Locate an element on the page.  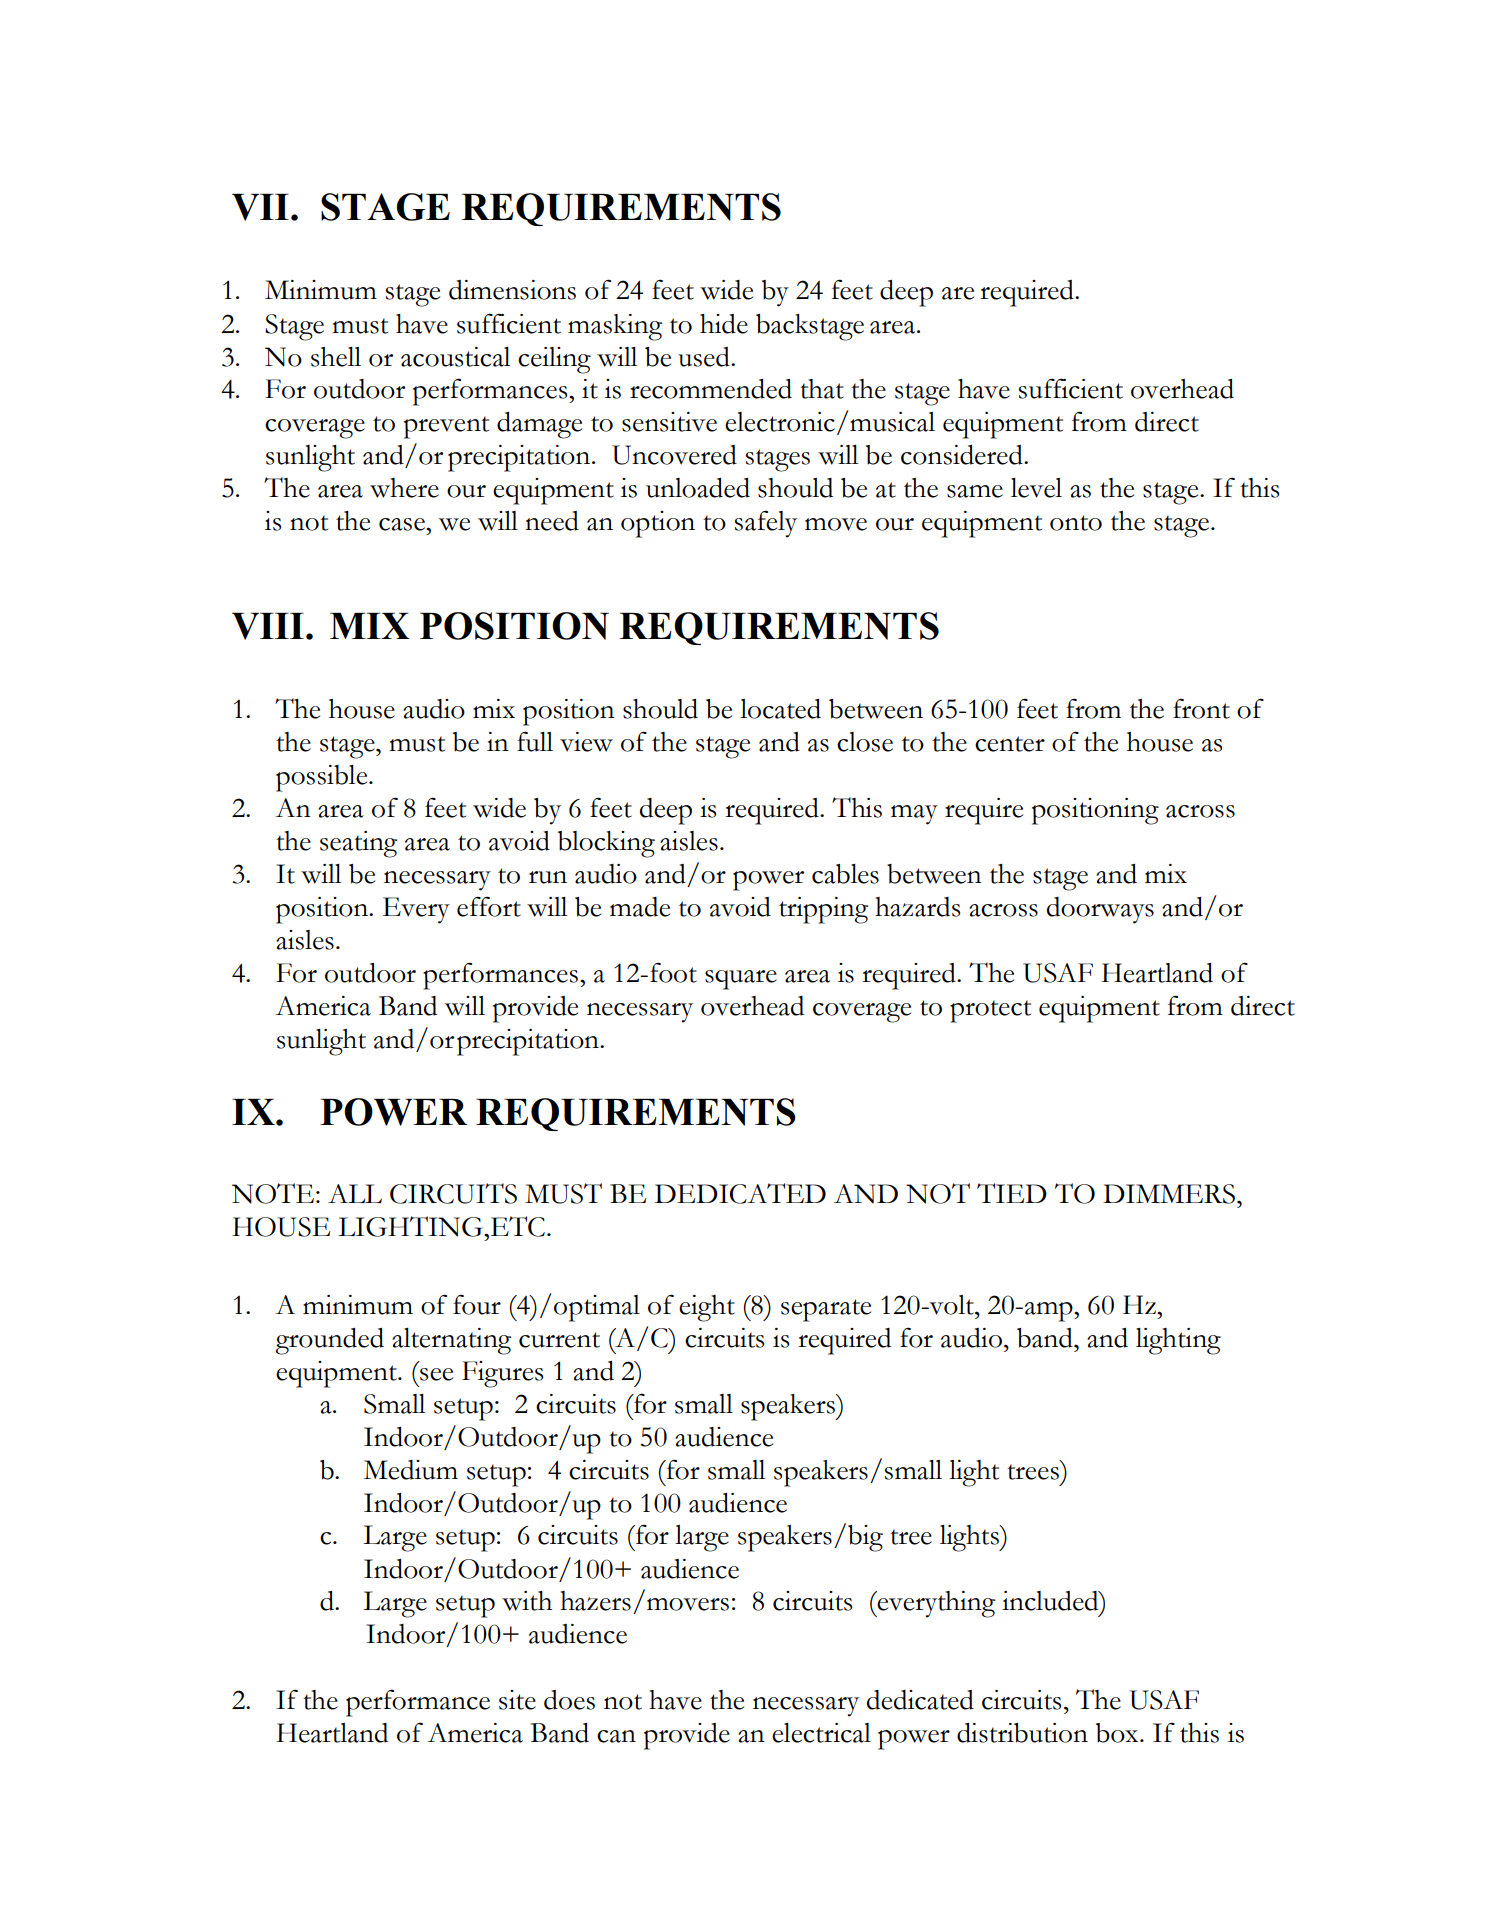
square is located at coordinates (741, 980).
